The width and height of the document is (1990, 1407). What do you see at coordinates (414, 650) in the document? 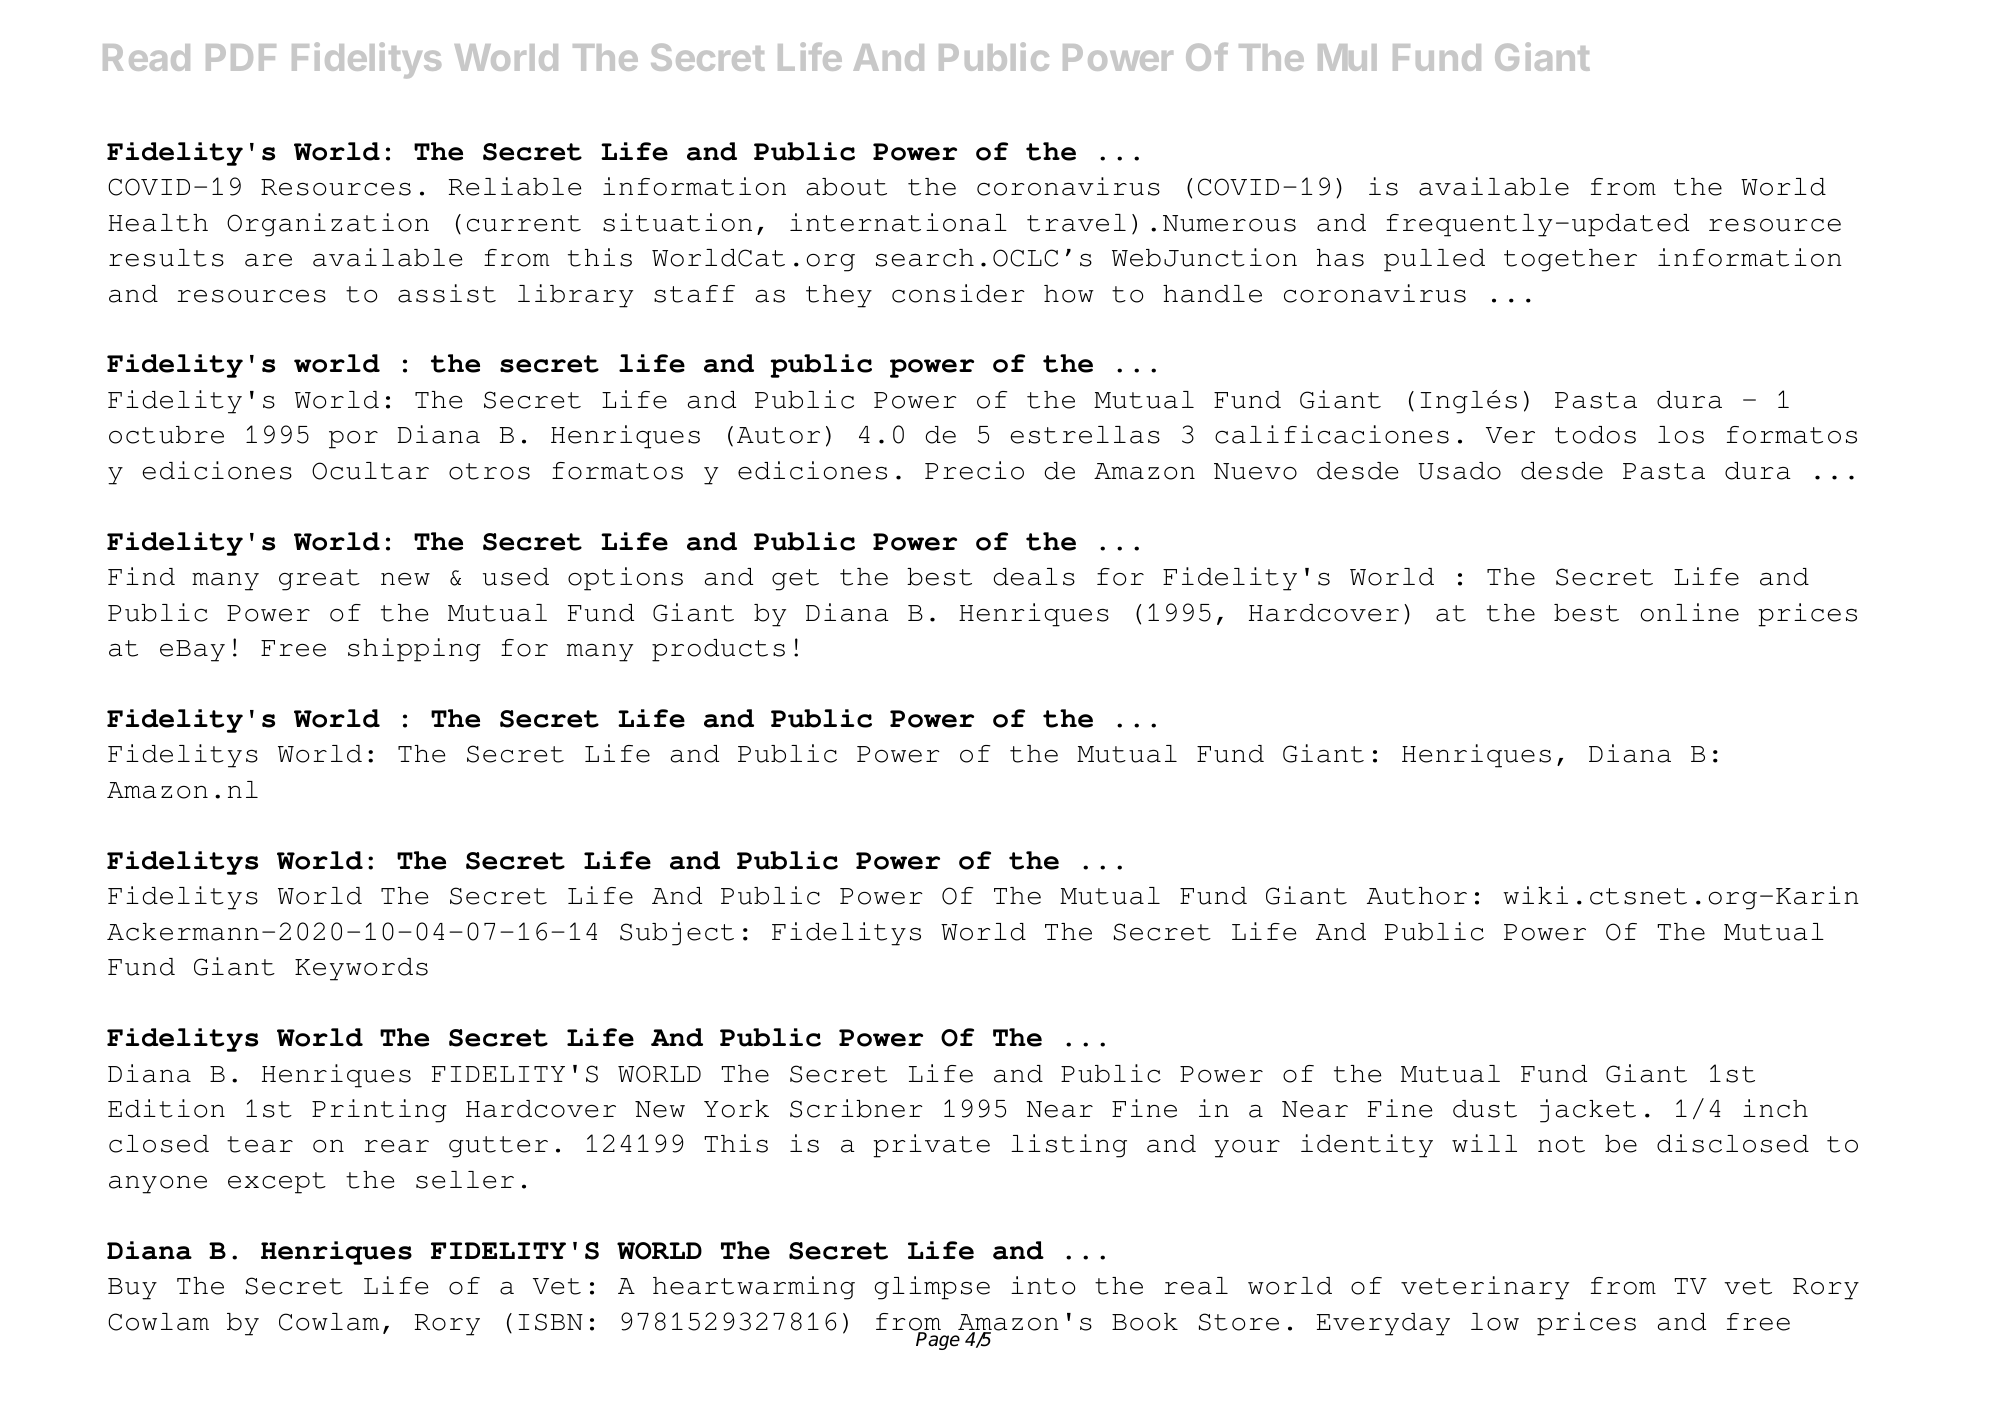
I see `shipping` at bounding box center [414, 650].
